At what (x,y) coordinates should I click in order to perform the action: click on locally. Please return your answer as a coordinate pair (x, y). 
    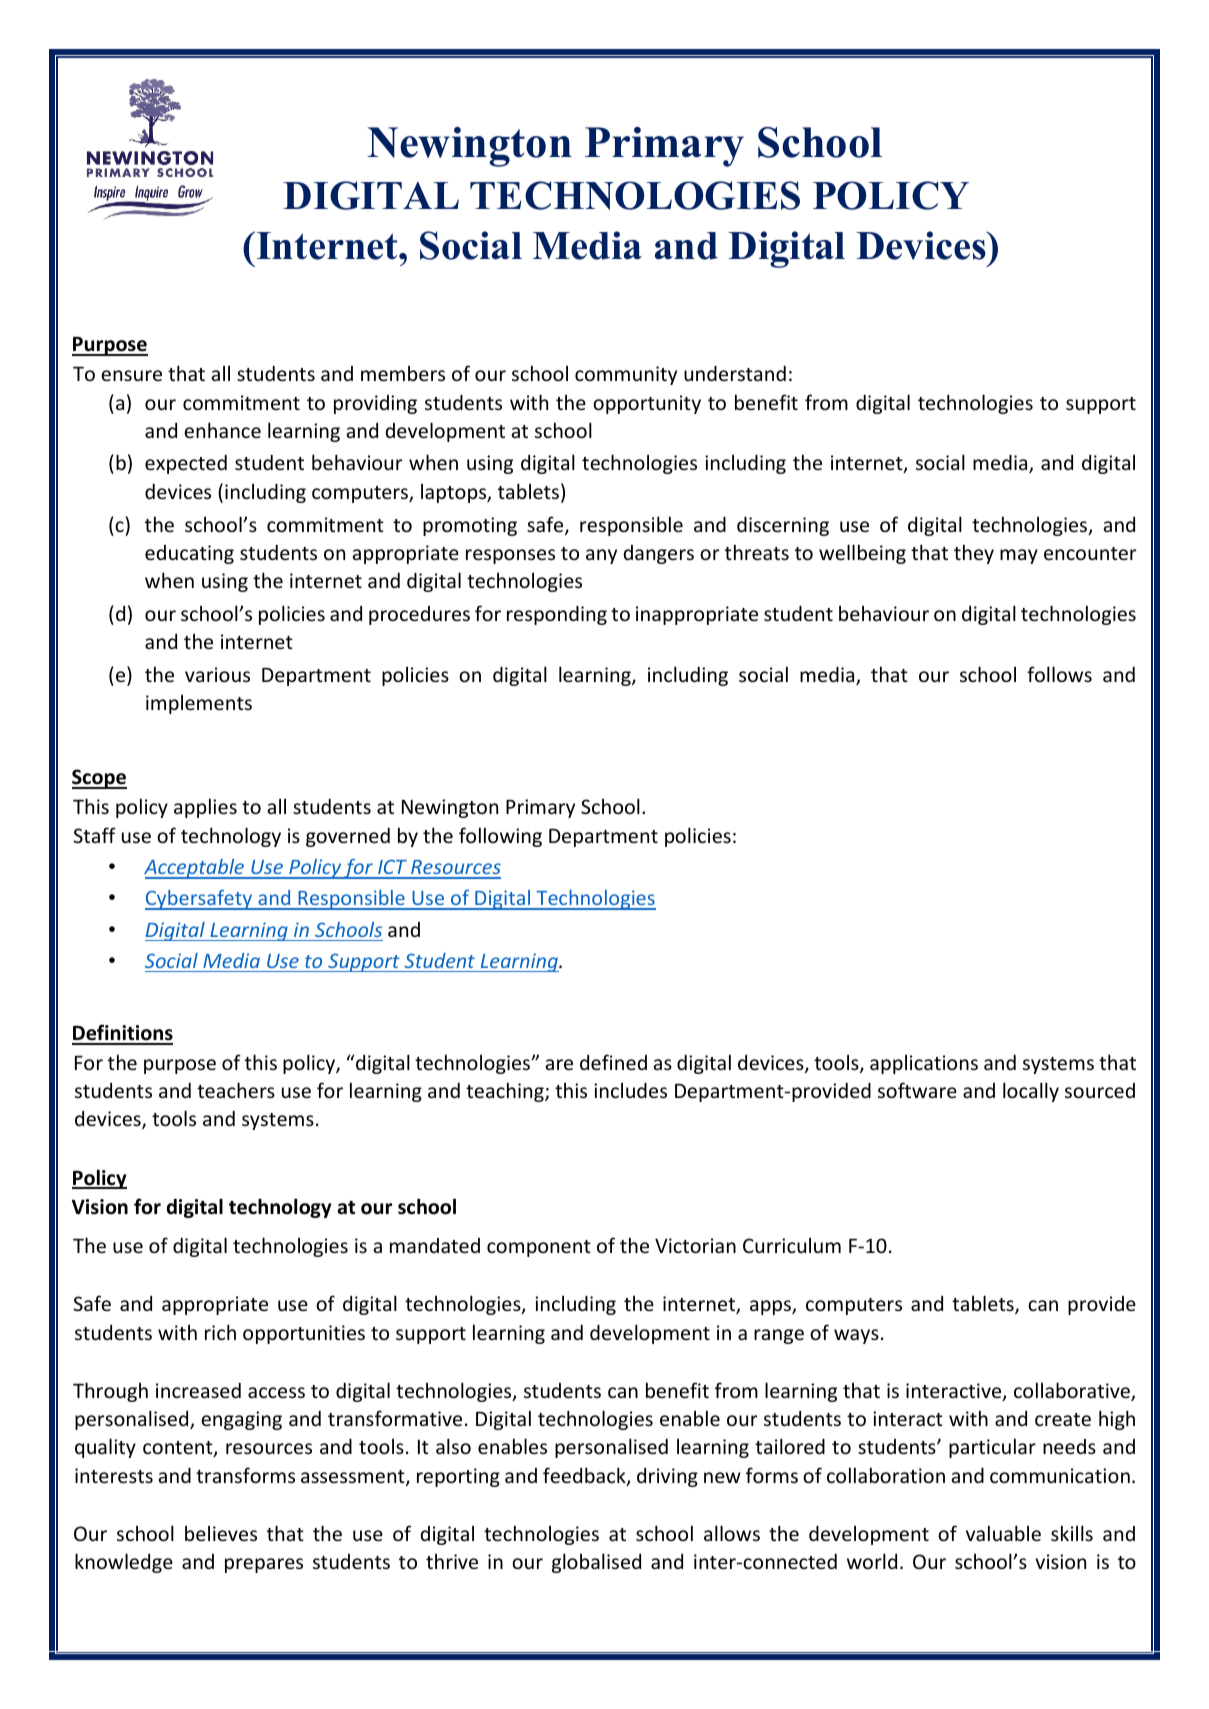
    Looking at the image, I should click on (1031, 1092).
